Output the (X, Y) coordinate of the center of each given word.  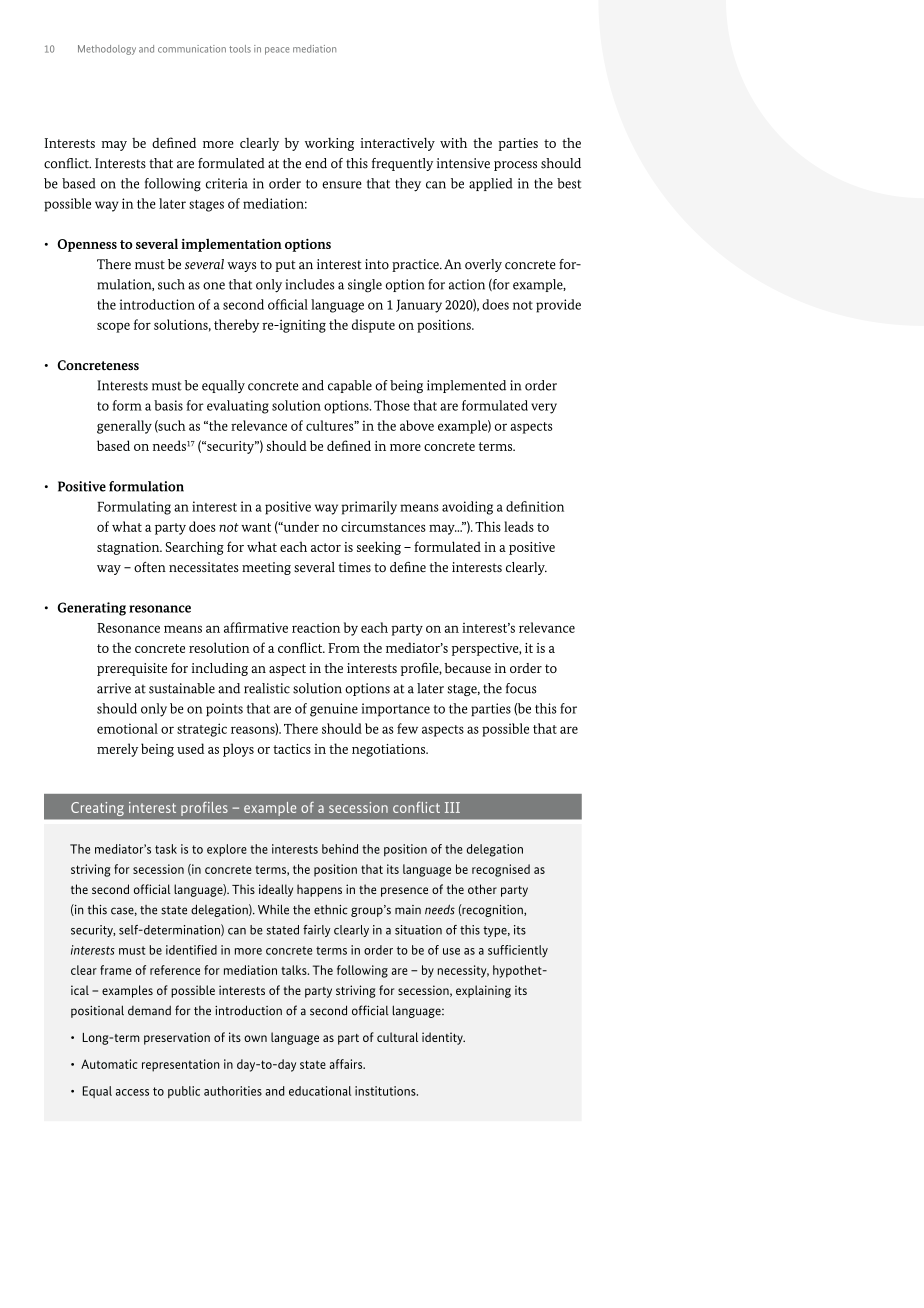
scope (113, 327)
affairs (347, 1064)
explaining (483, 991)
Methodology (107, 50)
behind (340, 849)
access (132, 1092)
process (515, 166)
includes (310, 284)
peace (277, 51)
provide (558, 306)
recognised (501, 870)
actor (326, 547)
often (150, 567)
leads (519, 526)
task (166, 849)
